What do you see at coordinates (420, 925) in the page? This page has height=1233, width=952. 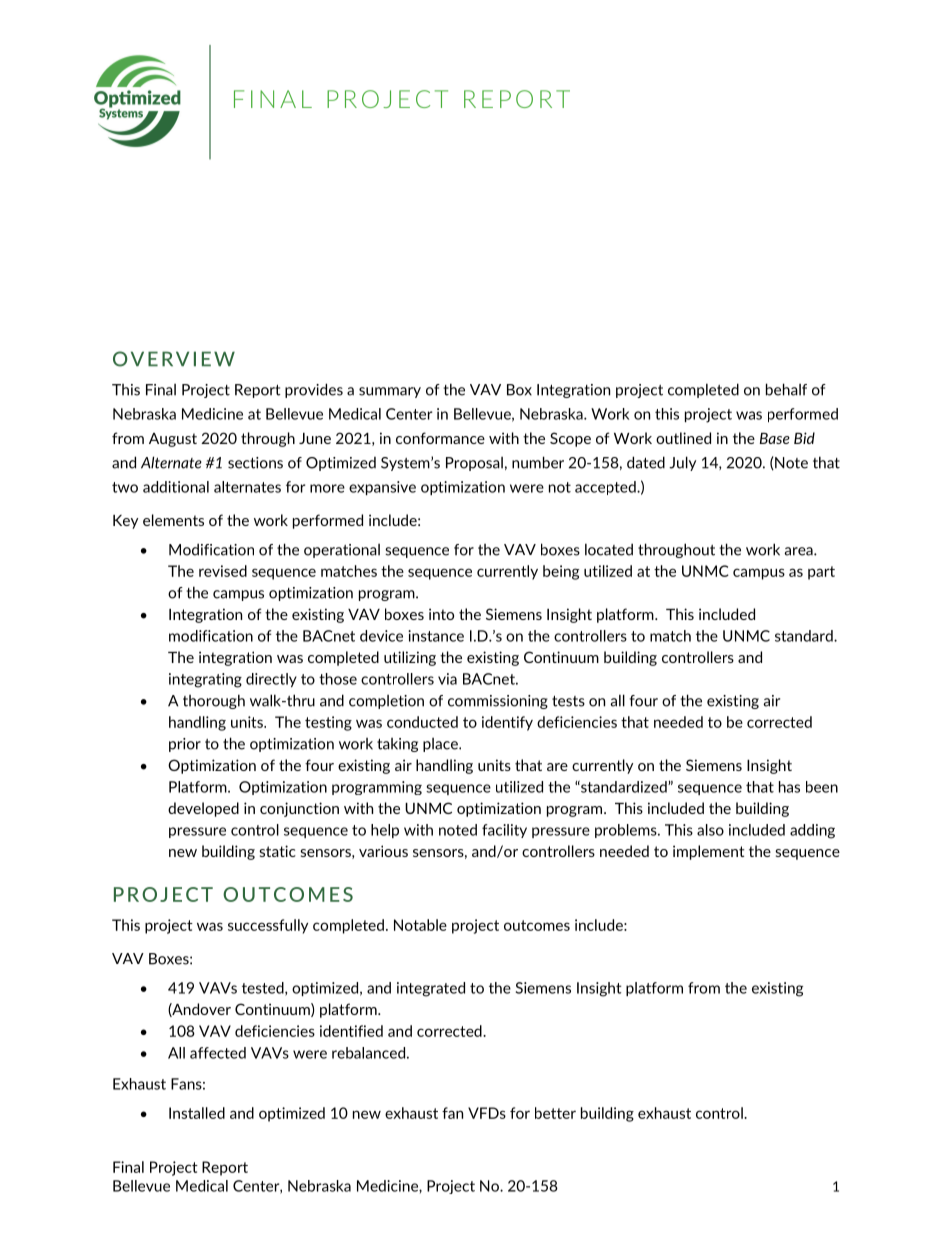 I see `Notable` at bounding box center [420, 925].
